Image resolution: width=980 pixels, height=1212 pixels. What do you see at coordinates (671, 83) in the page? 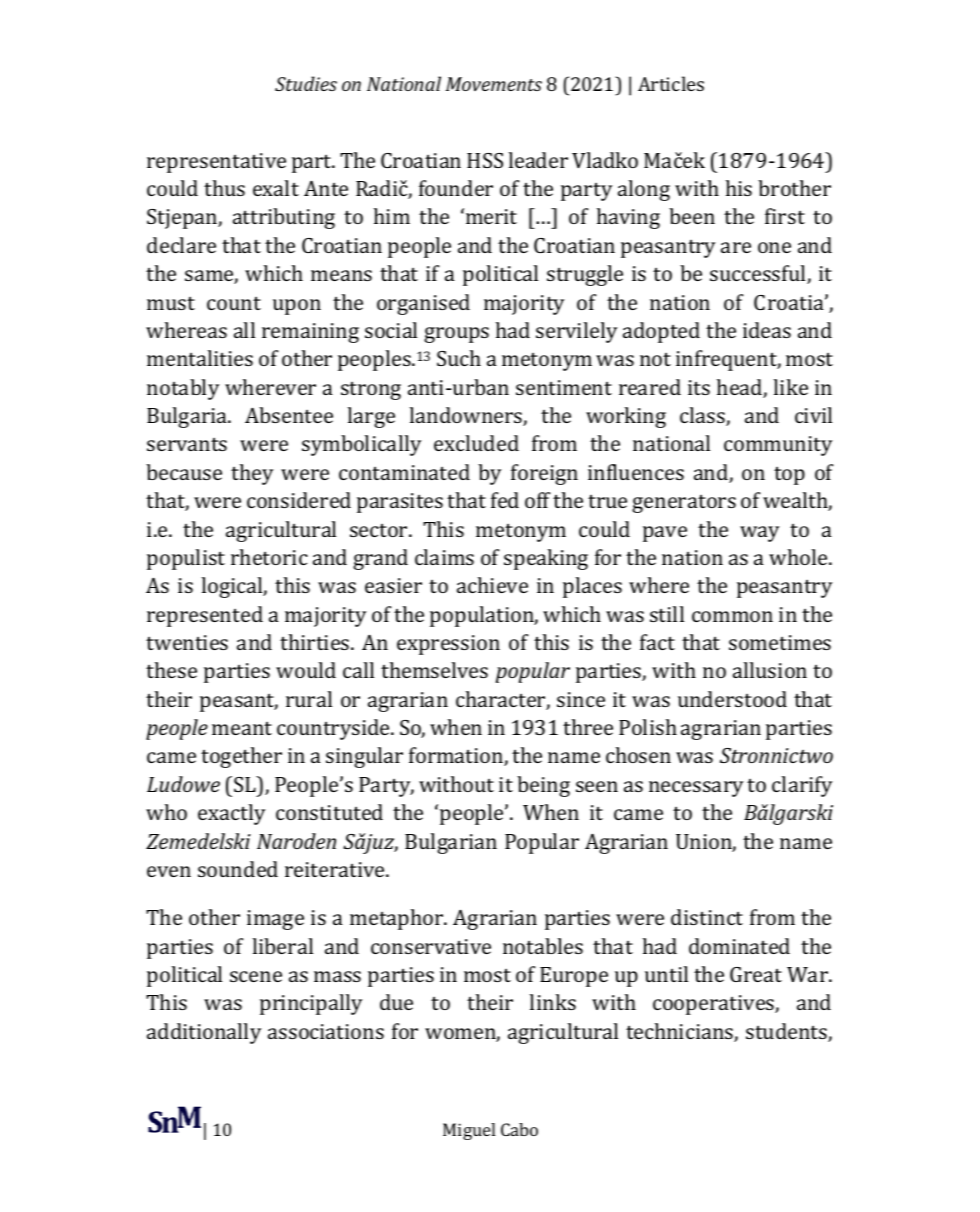
I see `Articles` at bounding box center [671, 83].
